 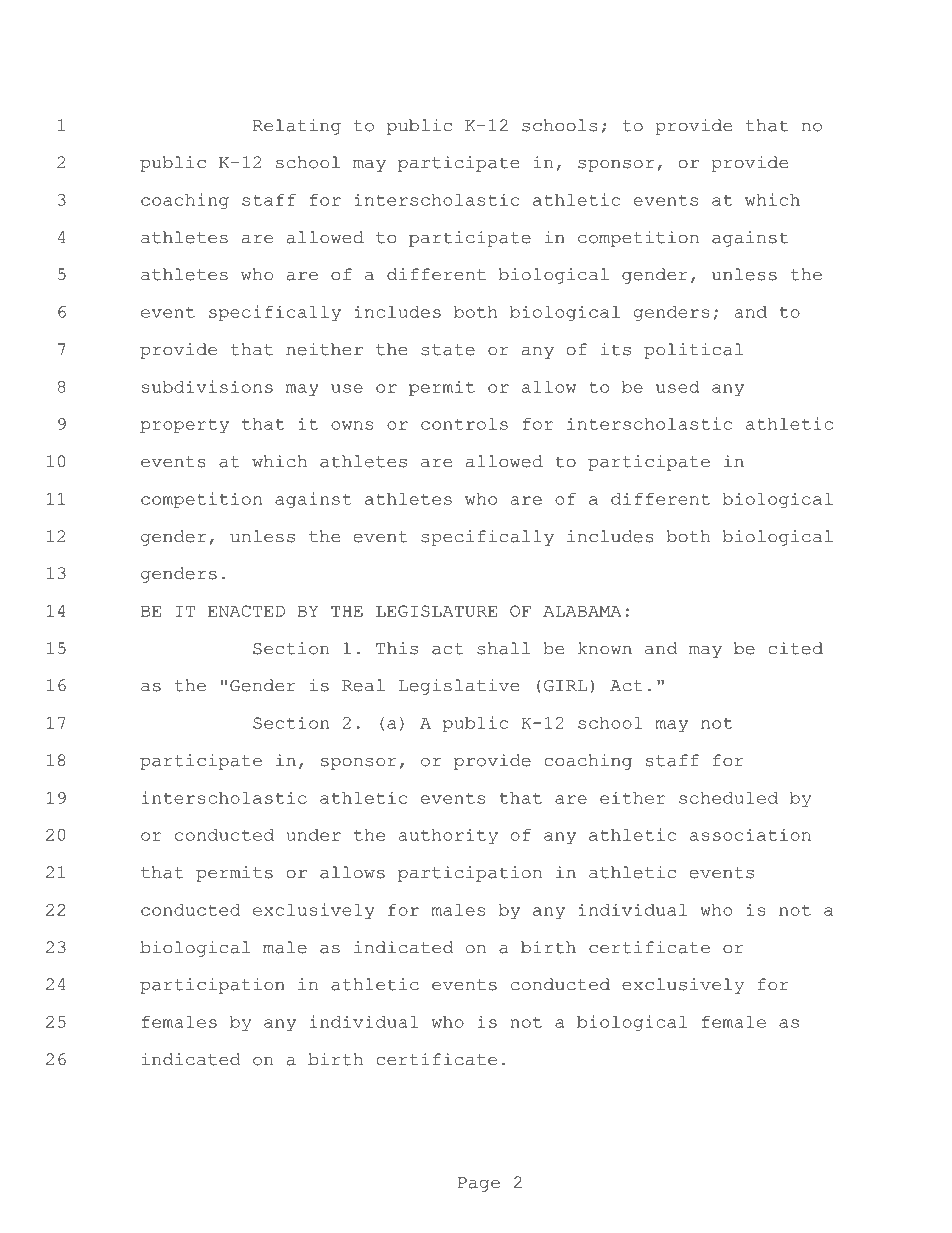 What do you see at coordinates (207, 386) in the page?
I see `subdivisions` at bounding box center [207, 386].
